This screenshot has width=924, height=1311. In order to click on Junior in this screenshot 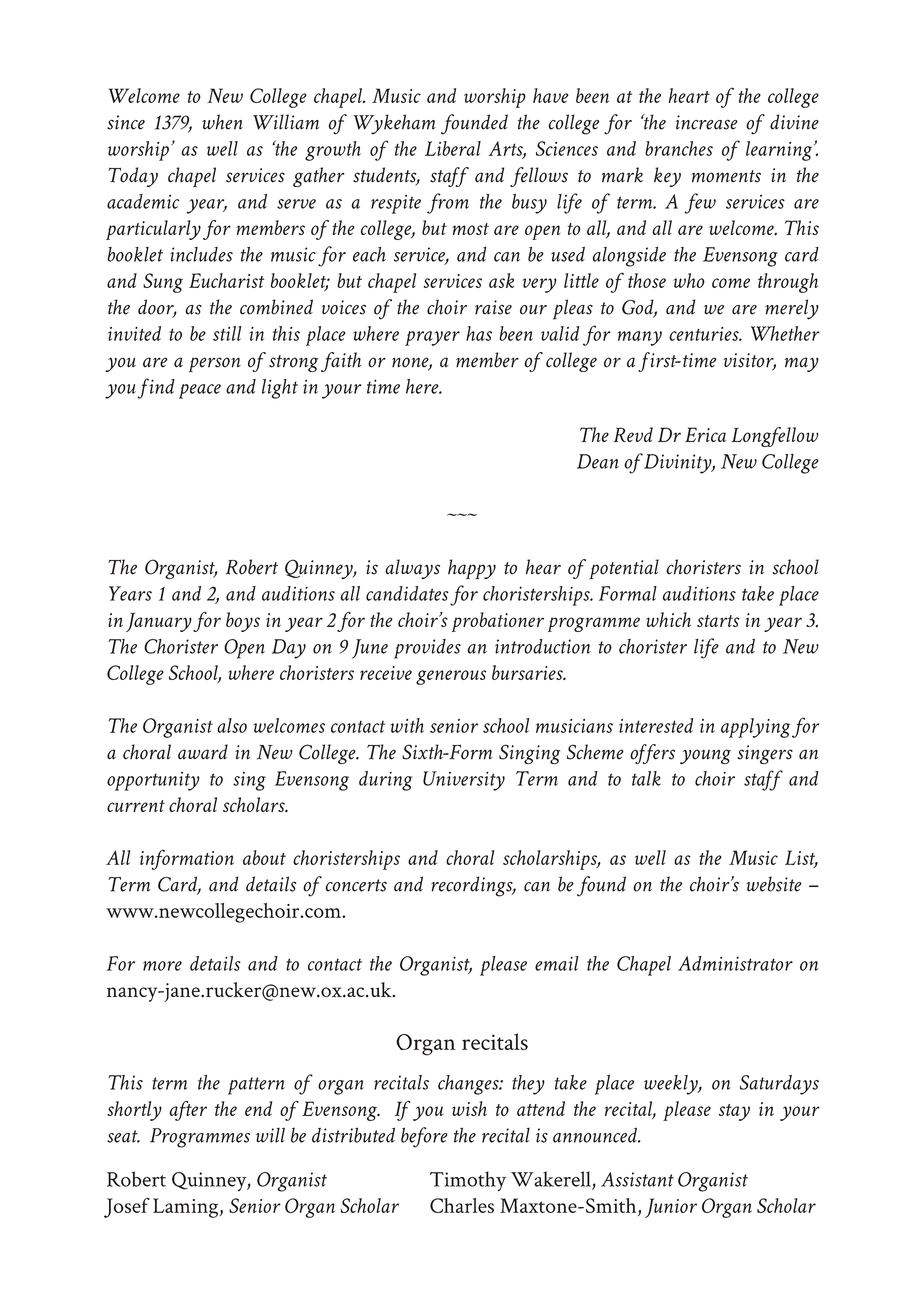, I will do `click(671, 1208)`.
